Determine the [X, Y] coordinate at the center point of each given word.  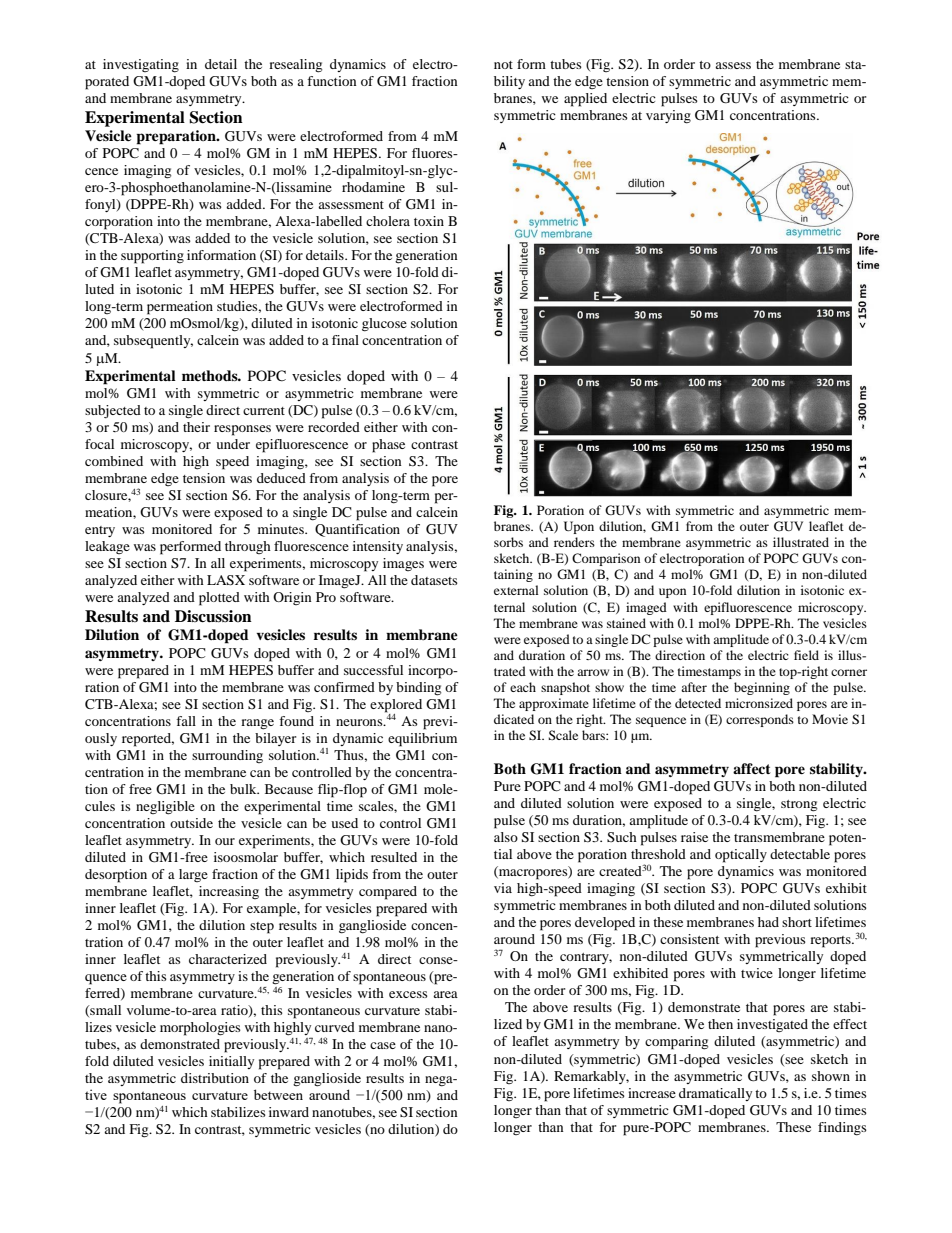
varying [668, 117]
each [523, 687]
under [233, 444]
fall [186, 721]
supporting [152, 257]
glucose [384, 325]
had [768, 922]
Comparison [606, 559]
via [503, 888]
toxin [429, 221]
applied [585, 100]
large [193, 875]
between [278, 1094]
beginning [762, 688]
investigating [141, 66]
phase [388, 446]
